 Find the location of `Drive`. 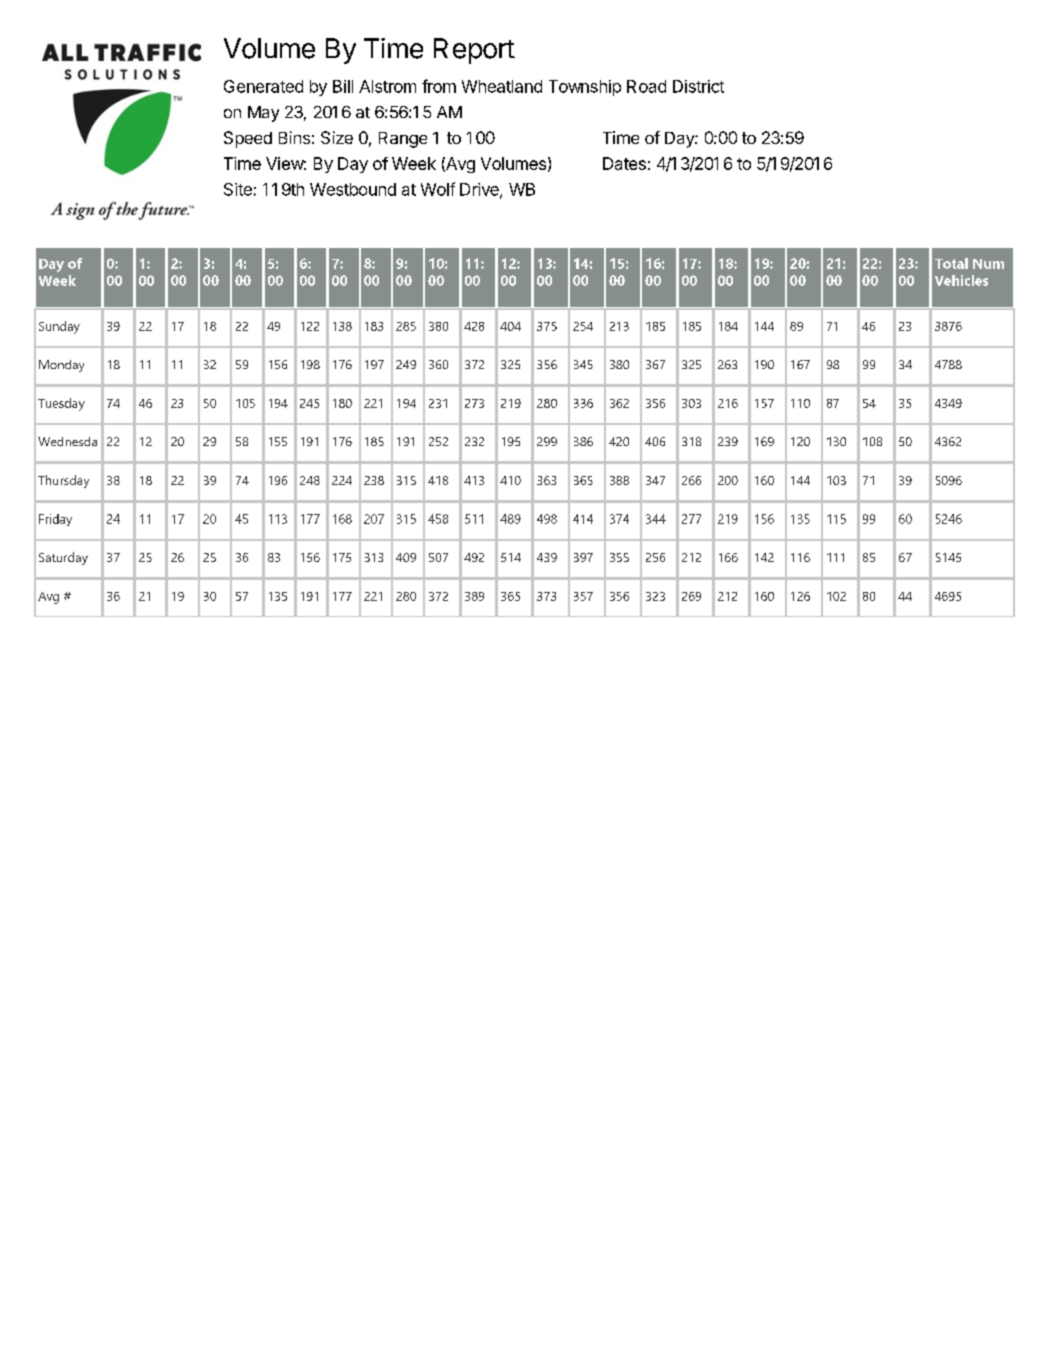

Drive is located at coordinates (480, 190).
